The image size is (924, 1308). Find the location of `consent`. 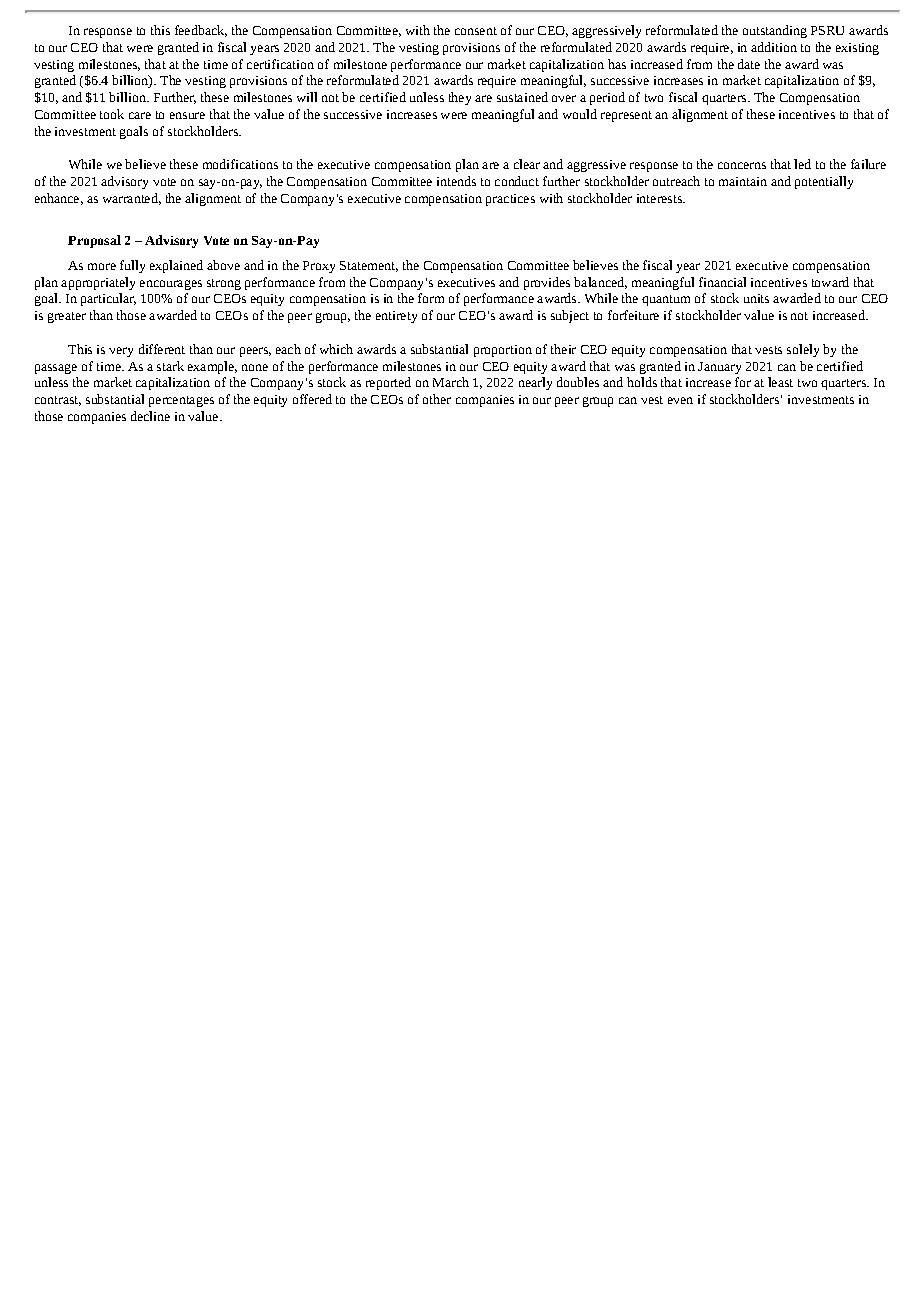

consent is located at coordinates (476, 31).
